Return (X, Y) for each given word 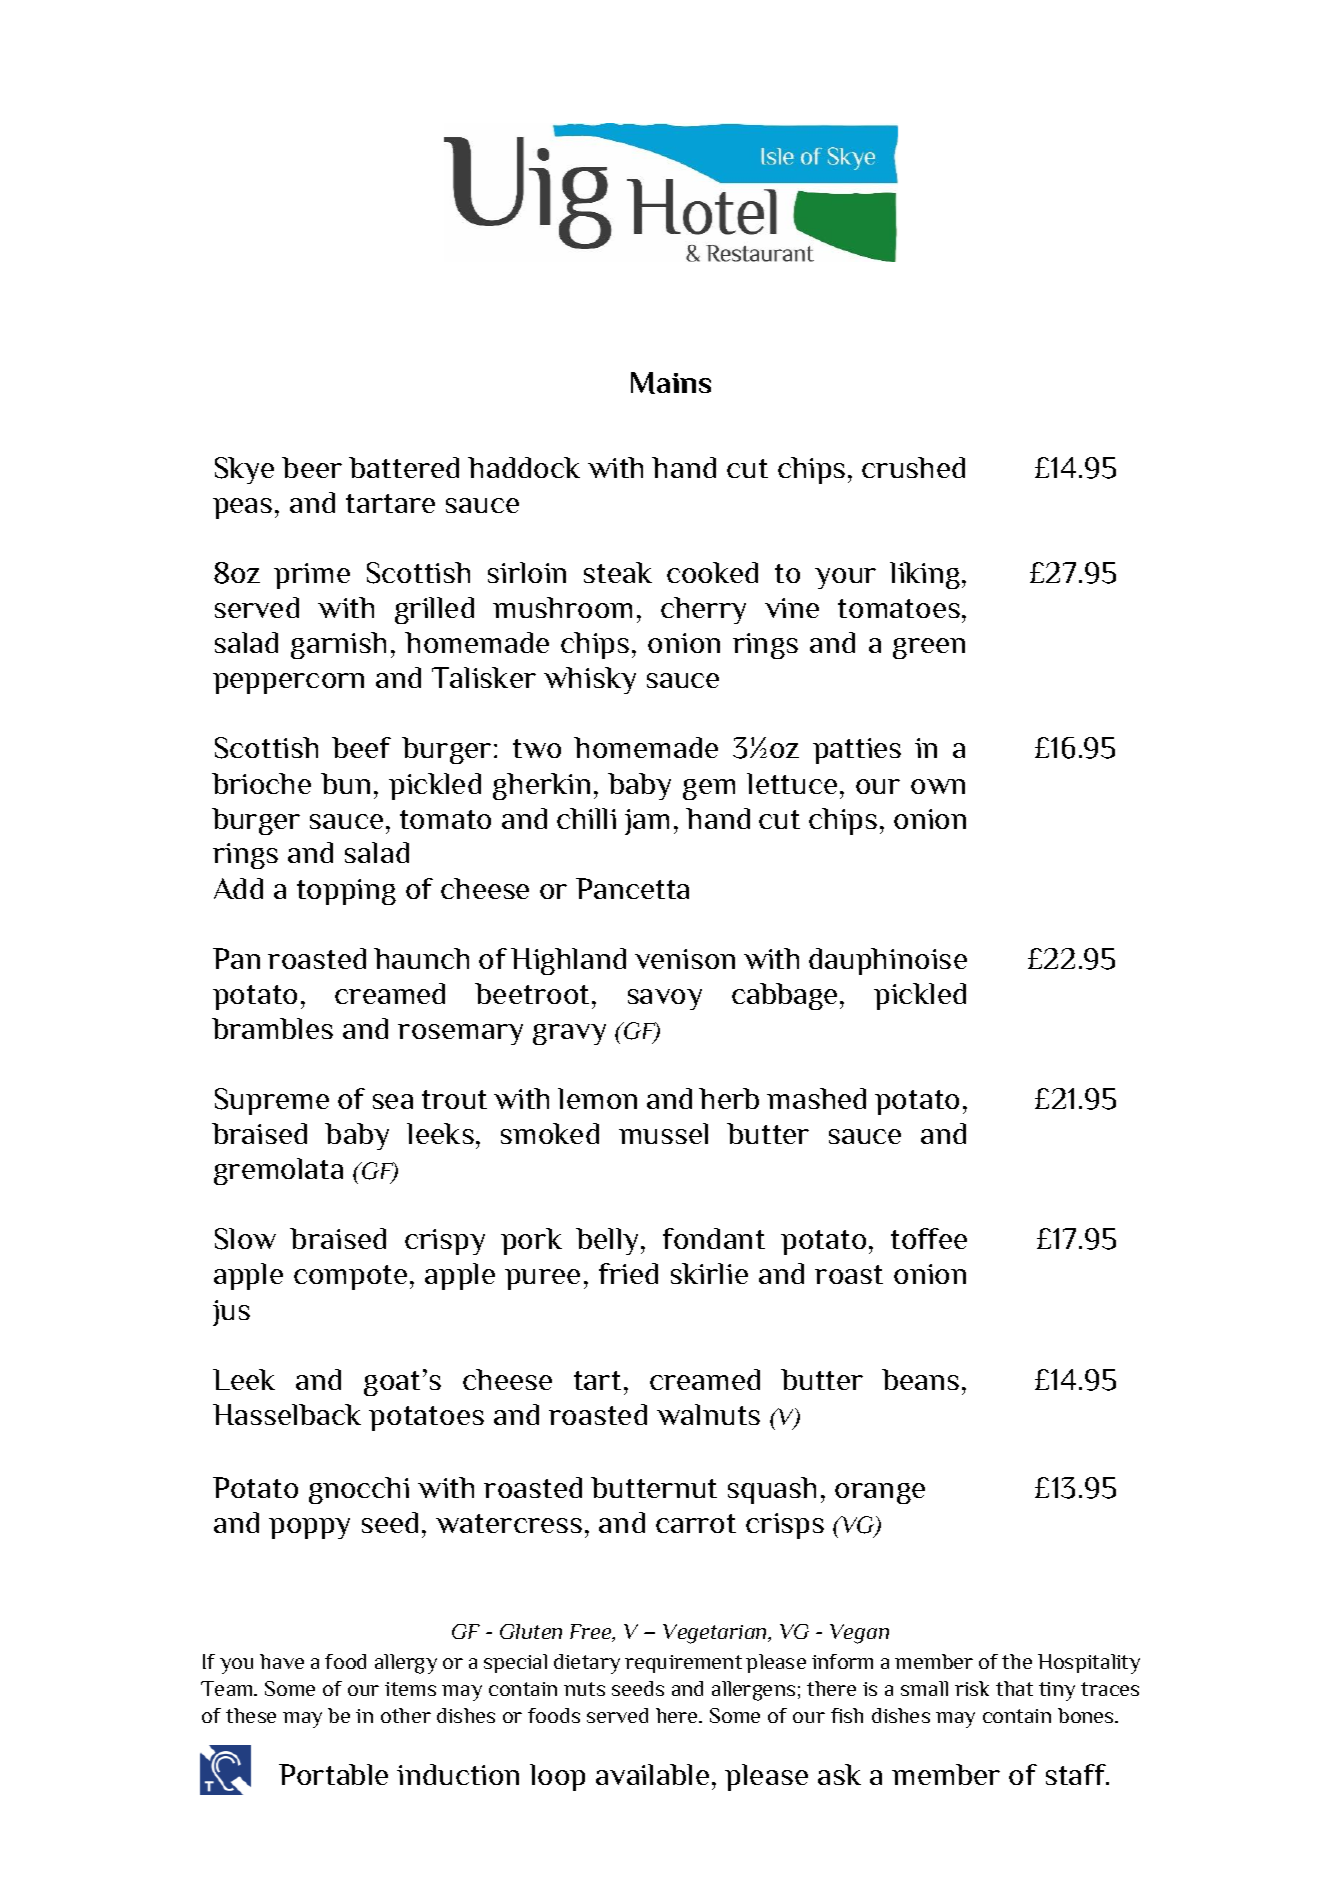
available (652, 1774)
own (938, 786)
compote (350, 1277)
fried (628, 1273)
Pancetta (632, 888)
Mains (671, 383)
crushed (913, 467)
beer (312, 467)
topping (346, 892)
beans (920, 1379)
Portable (333, 1774)
